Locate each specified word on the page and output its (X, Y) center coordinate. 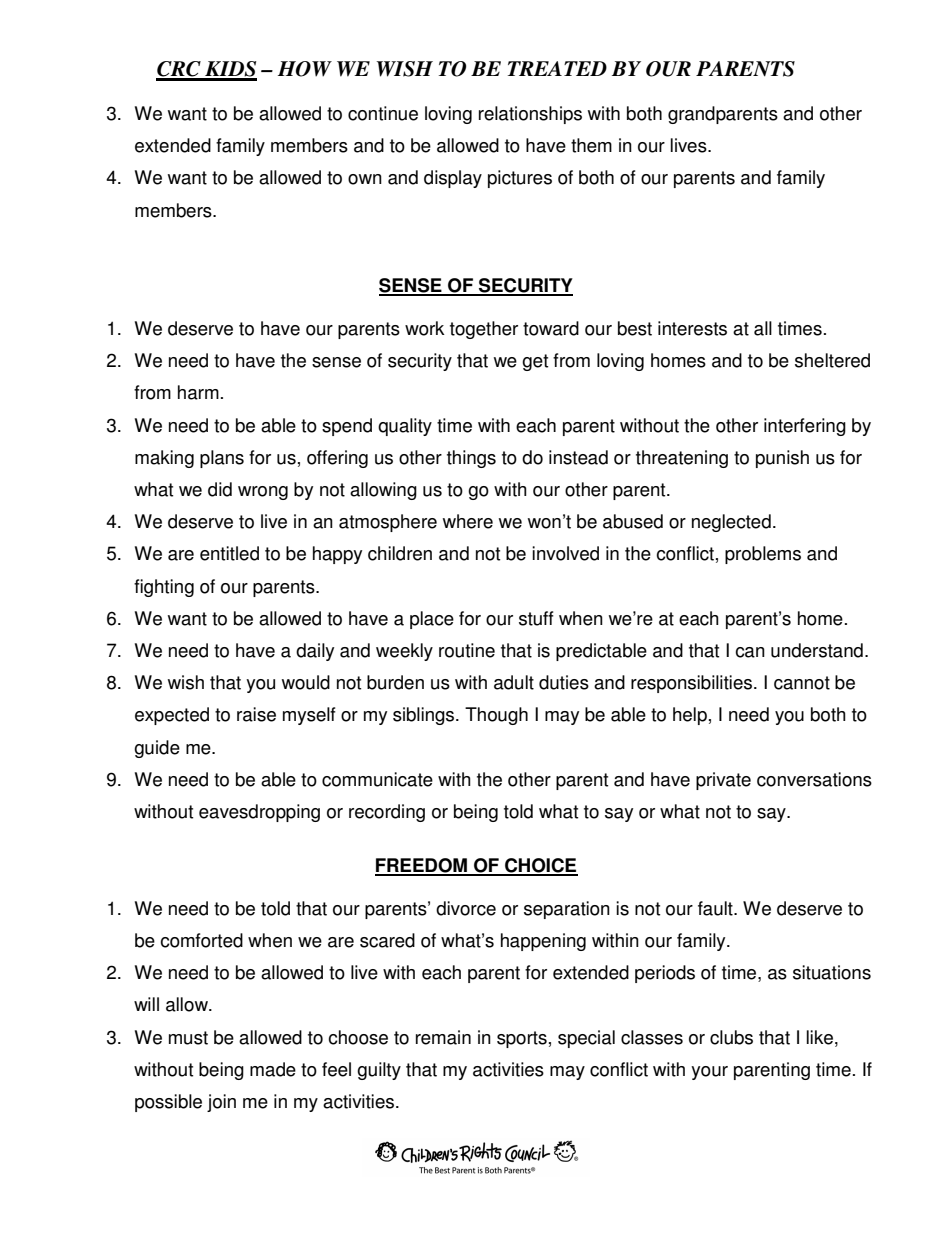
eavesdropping (259, 813)
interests (692, 328)
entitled (229, 553)
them (591, 145)
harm (198, 392)
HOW (305, 69)
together (484, 330)
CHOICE (540, 866)
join (221, 1103)
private (723, 781)
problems (763, 555)
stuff (536, 618)
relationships (530, 115)
